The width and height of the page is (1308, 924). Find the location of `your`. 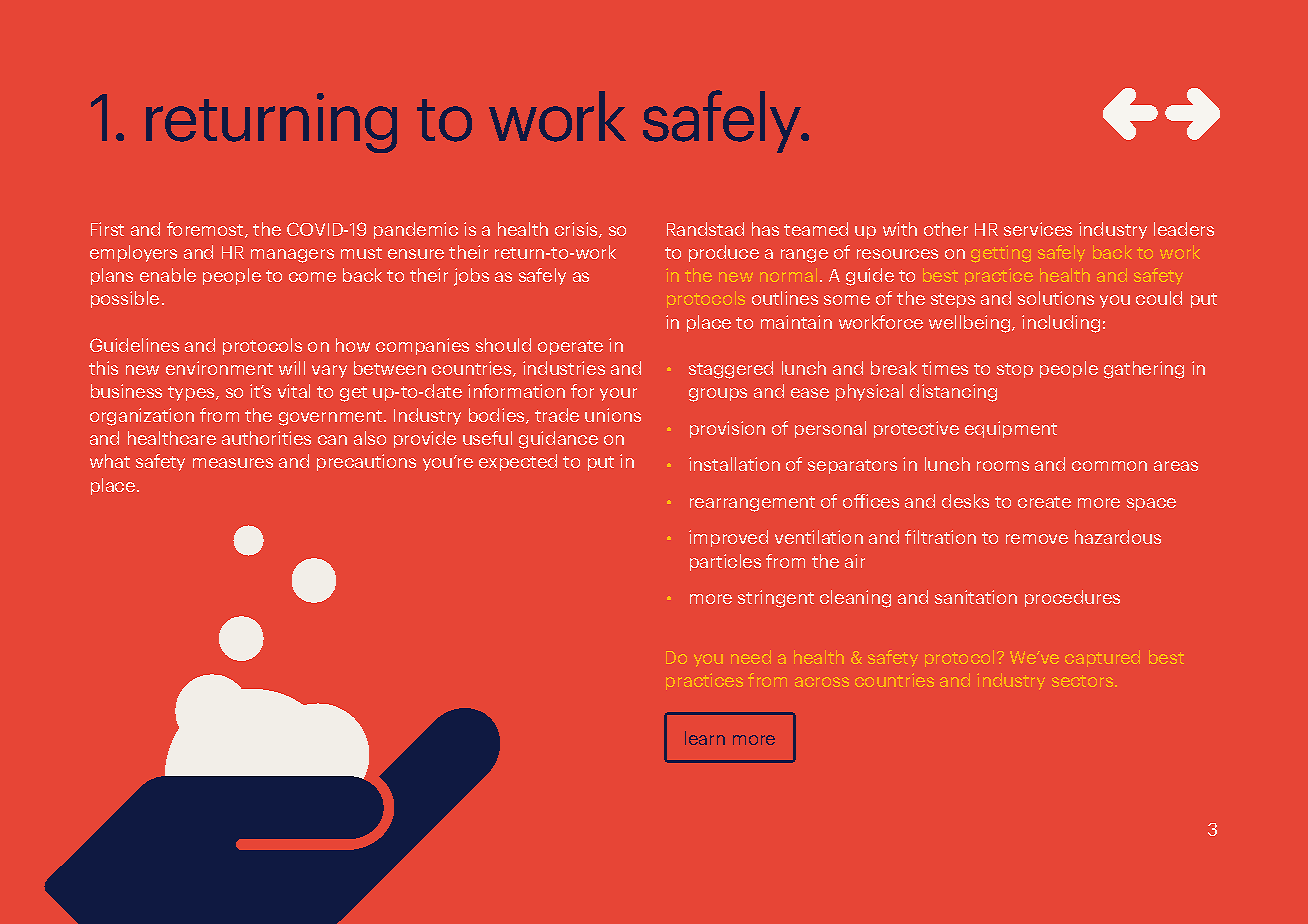

your is located at coordinates (618, 394).
